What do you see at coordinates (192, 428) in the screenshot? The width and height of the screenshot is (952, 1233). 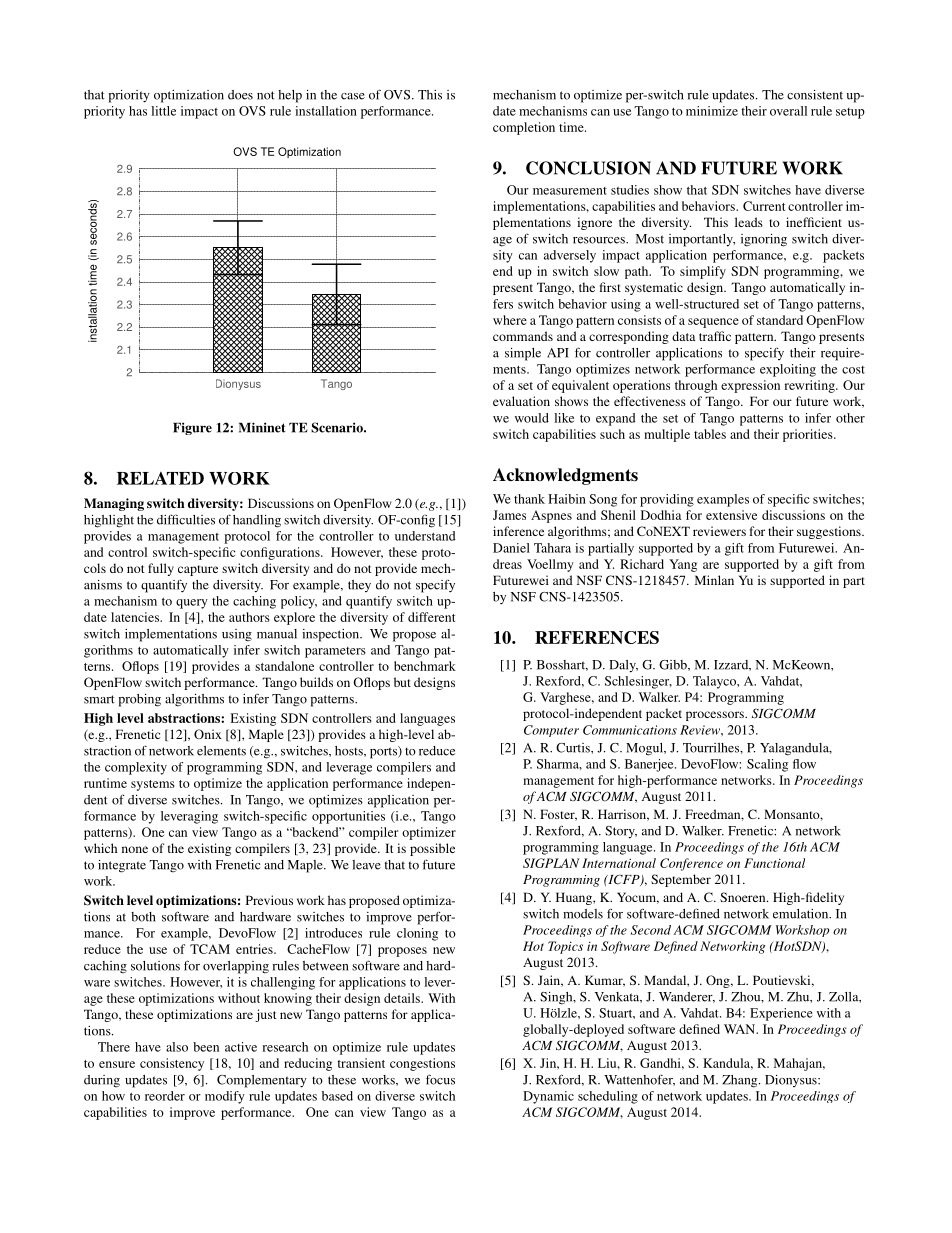 I see `Figure` at bounding box center [192, 428].
